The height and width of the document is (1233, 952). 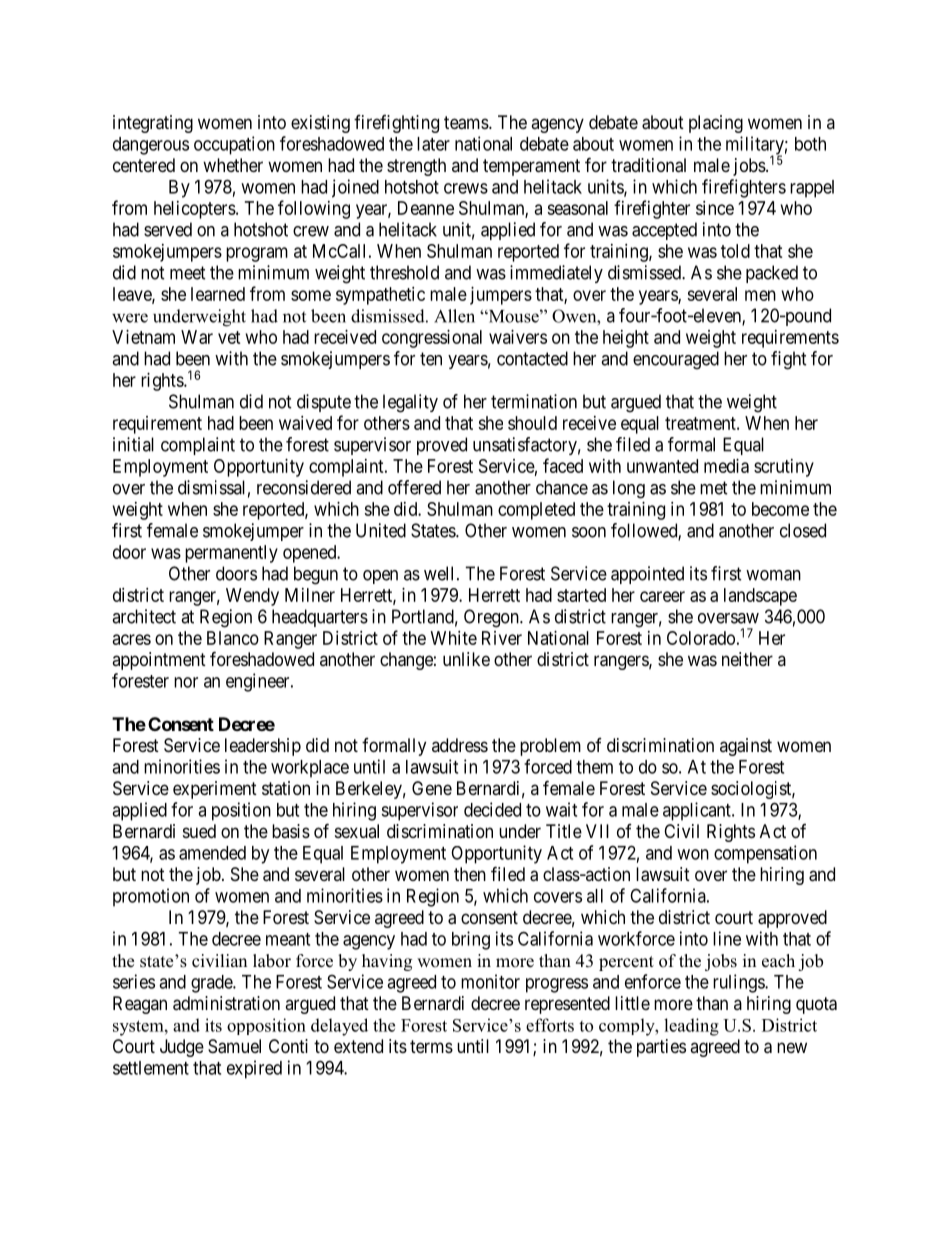 I want to click on encouraged, so click(x=676, y=360).
